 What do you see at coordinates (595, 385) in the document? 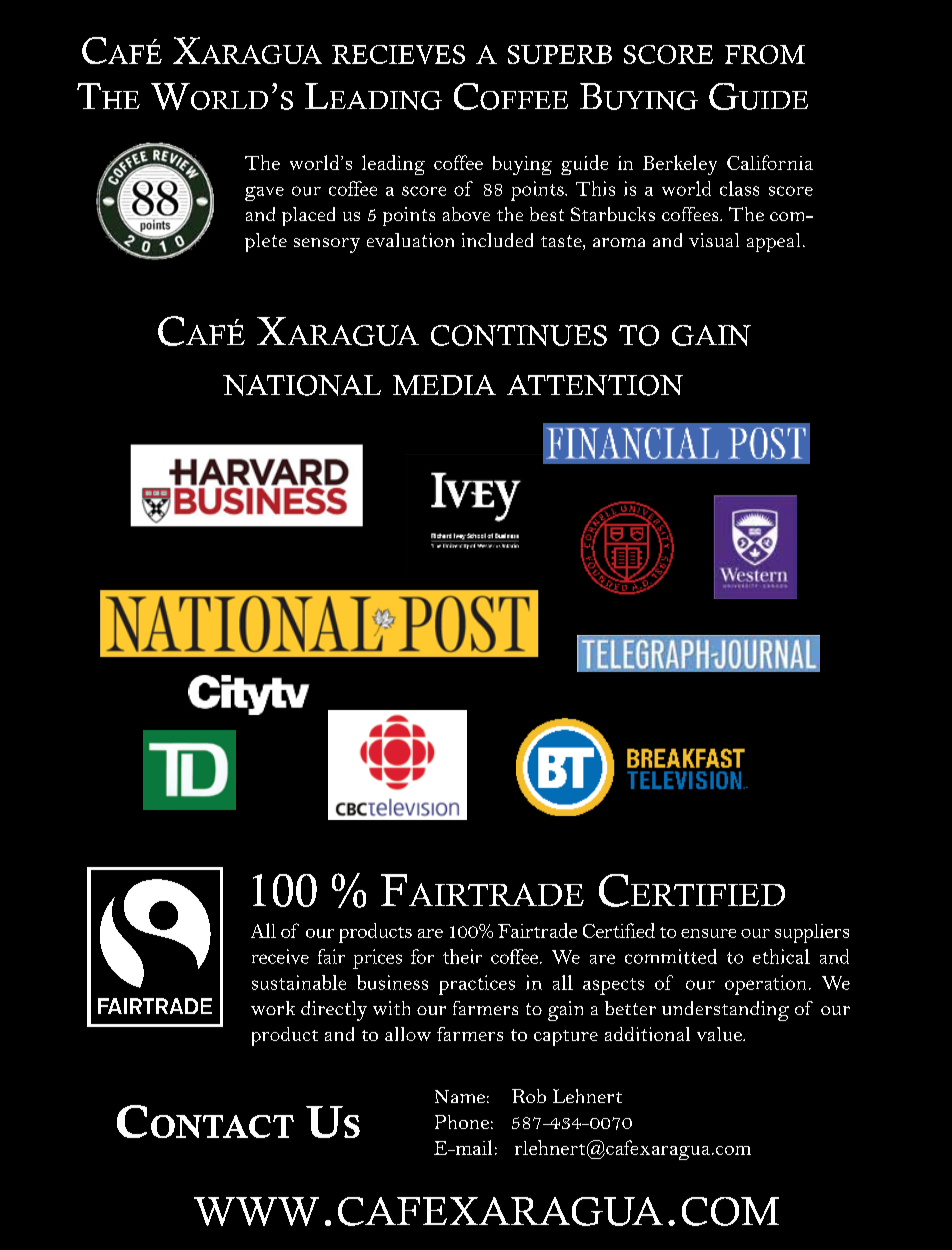
I see `ATTENTION` at bounding box center [595, 385].
